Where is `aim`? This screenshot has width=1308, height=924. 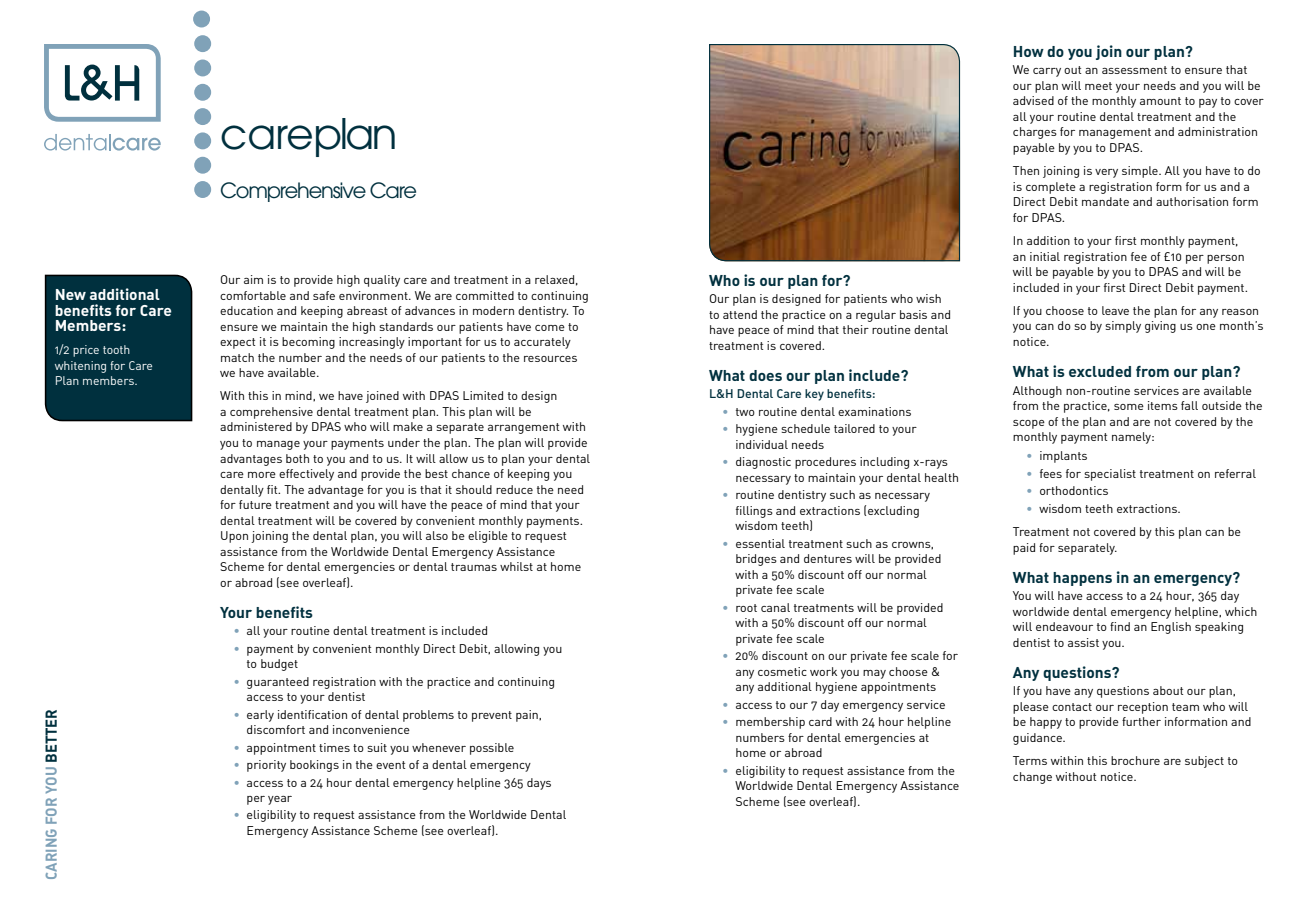
aim is located at coordinates (253, 279).
